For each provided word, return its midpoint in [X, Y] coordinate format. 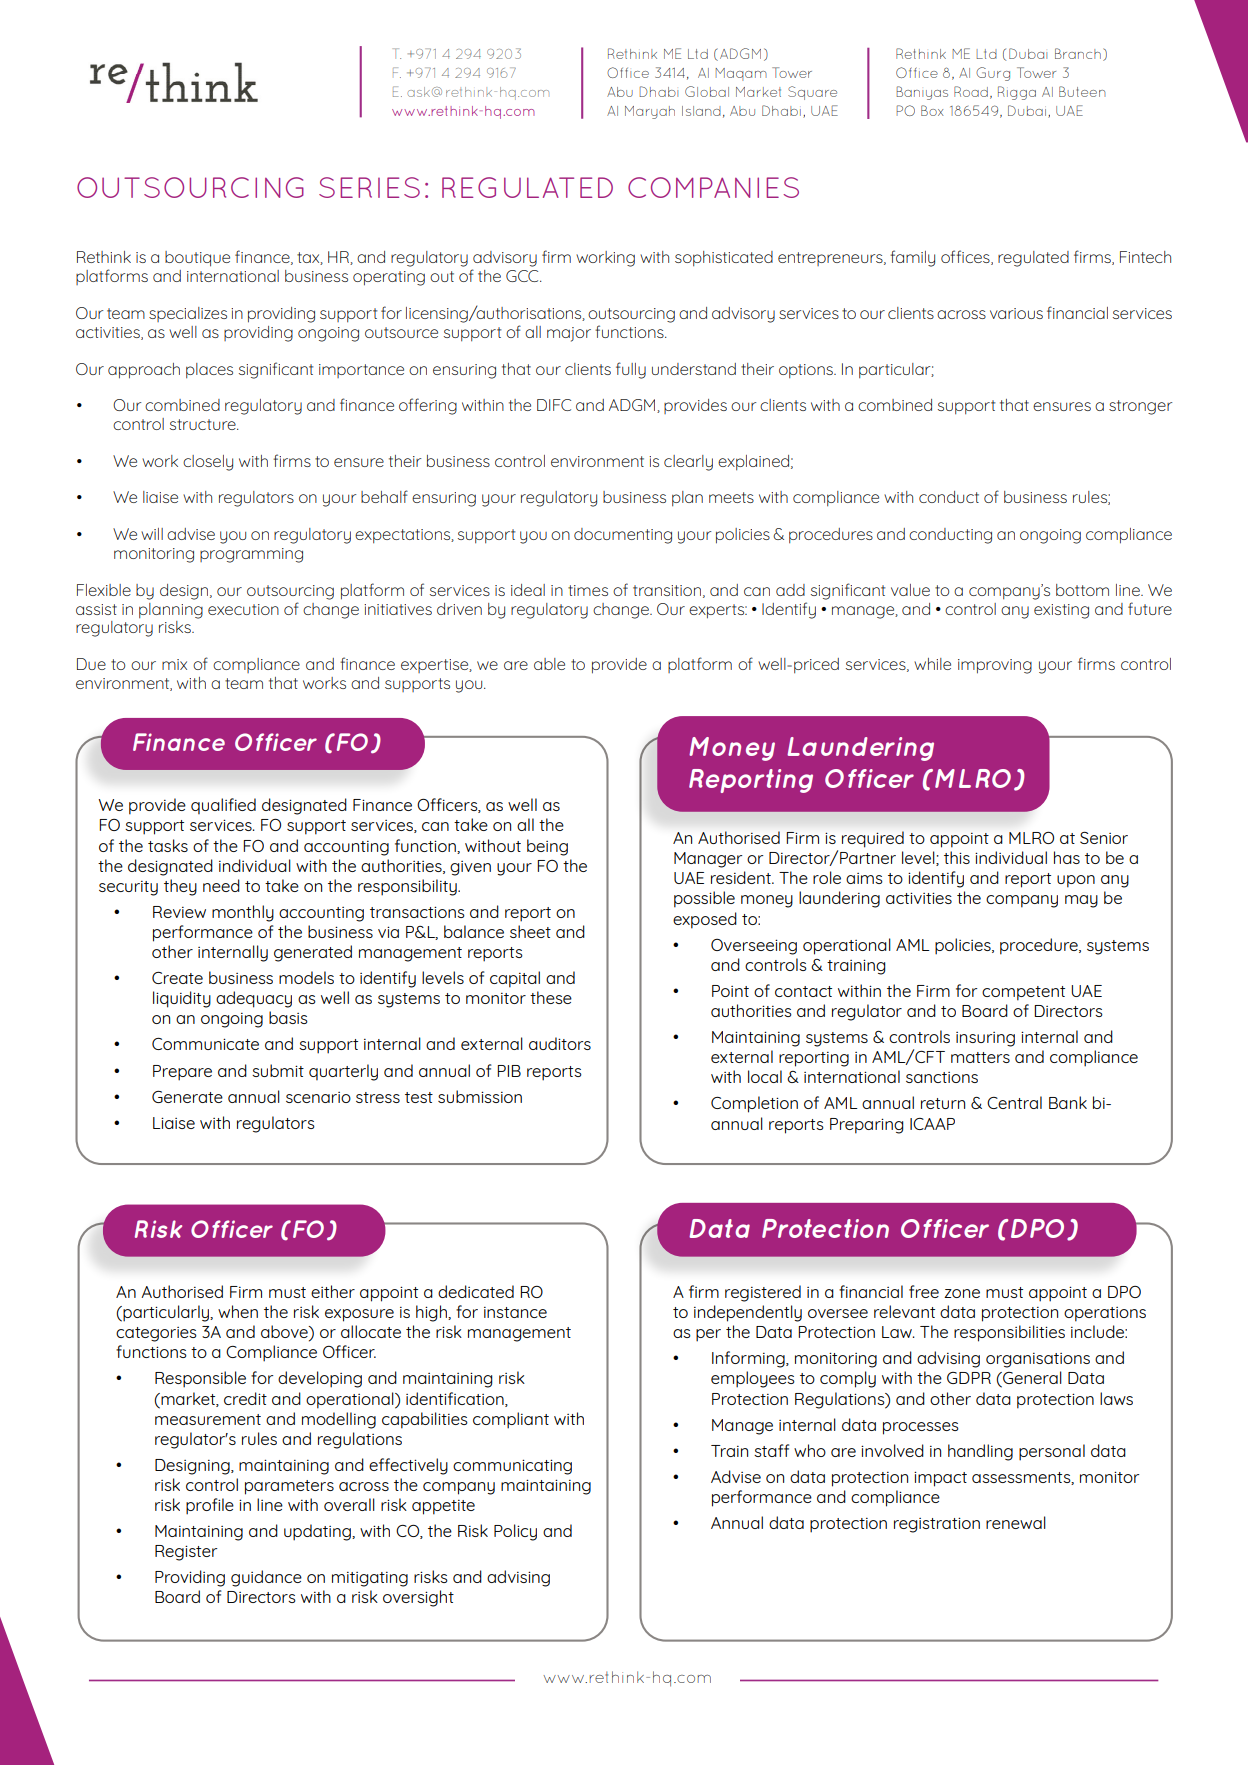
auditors [560, 1043]
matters [980, 1057]
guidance [266, 1578]
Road [971, 91]
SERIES [369, 187]
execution [243, 609]
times [588, 590]
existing [1061, 611]
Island [701, 111]
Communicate [205, 1044]
